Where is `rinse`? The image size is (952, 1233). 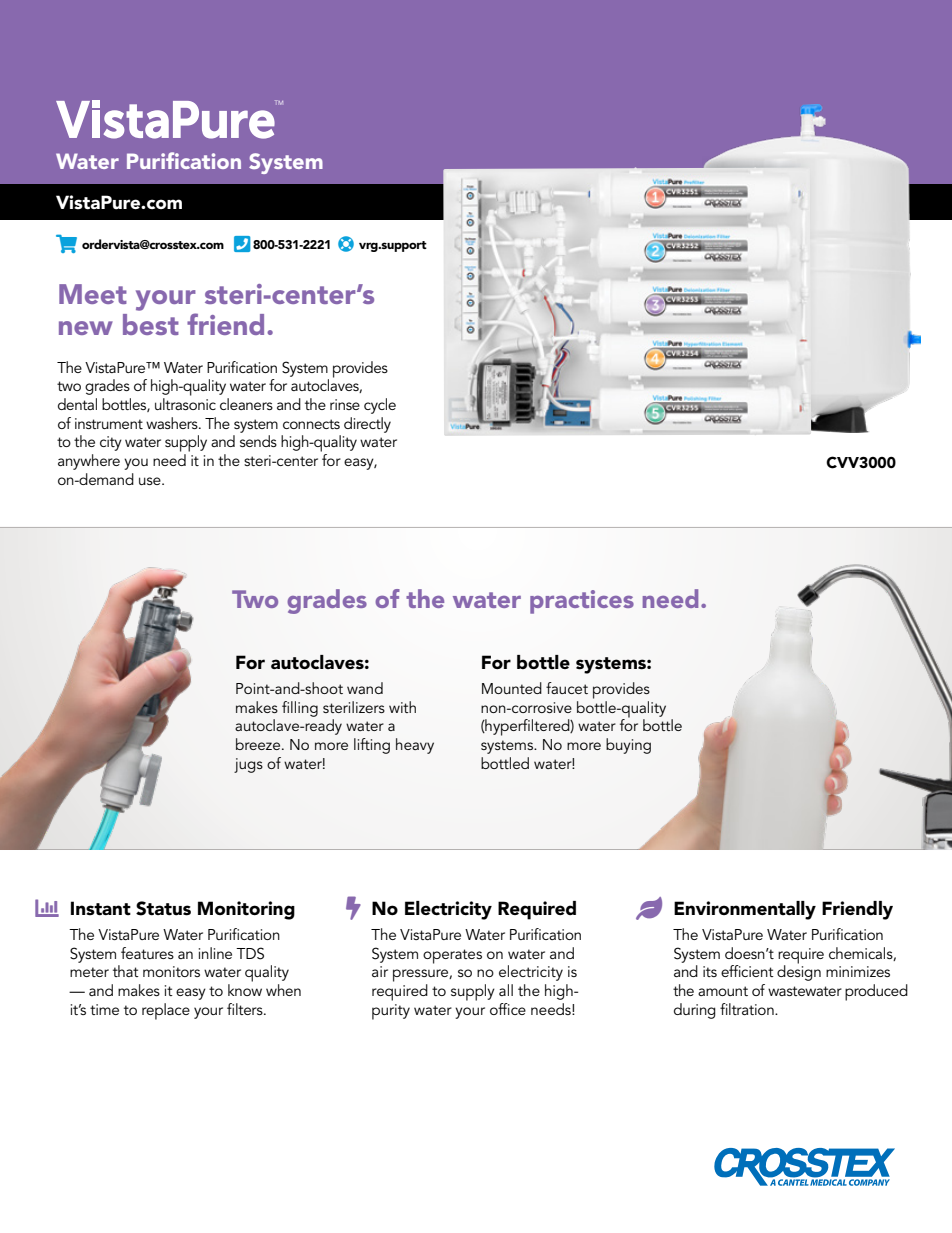 rinse is located at coordinates (345, 404).
